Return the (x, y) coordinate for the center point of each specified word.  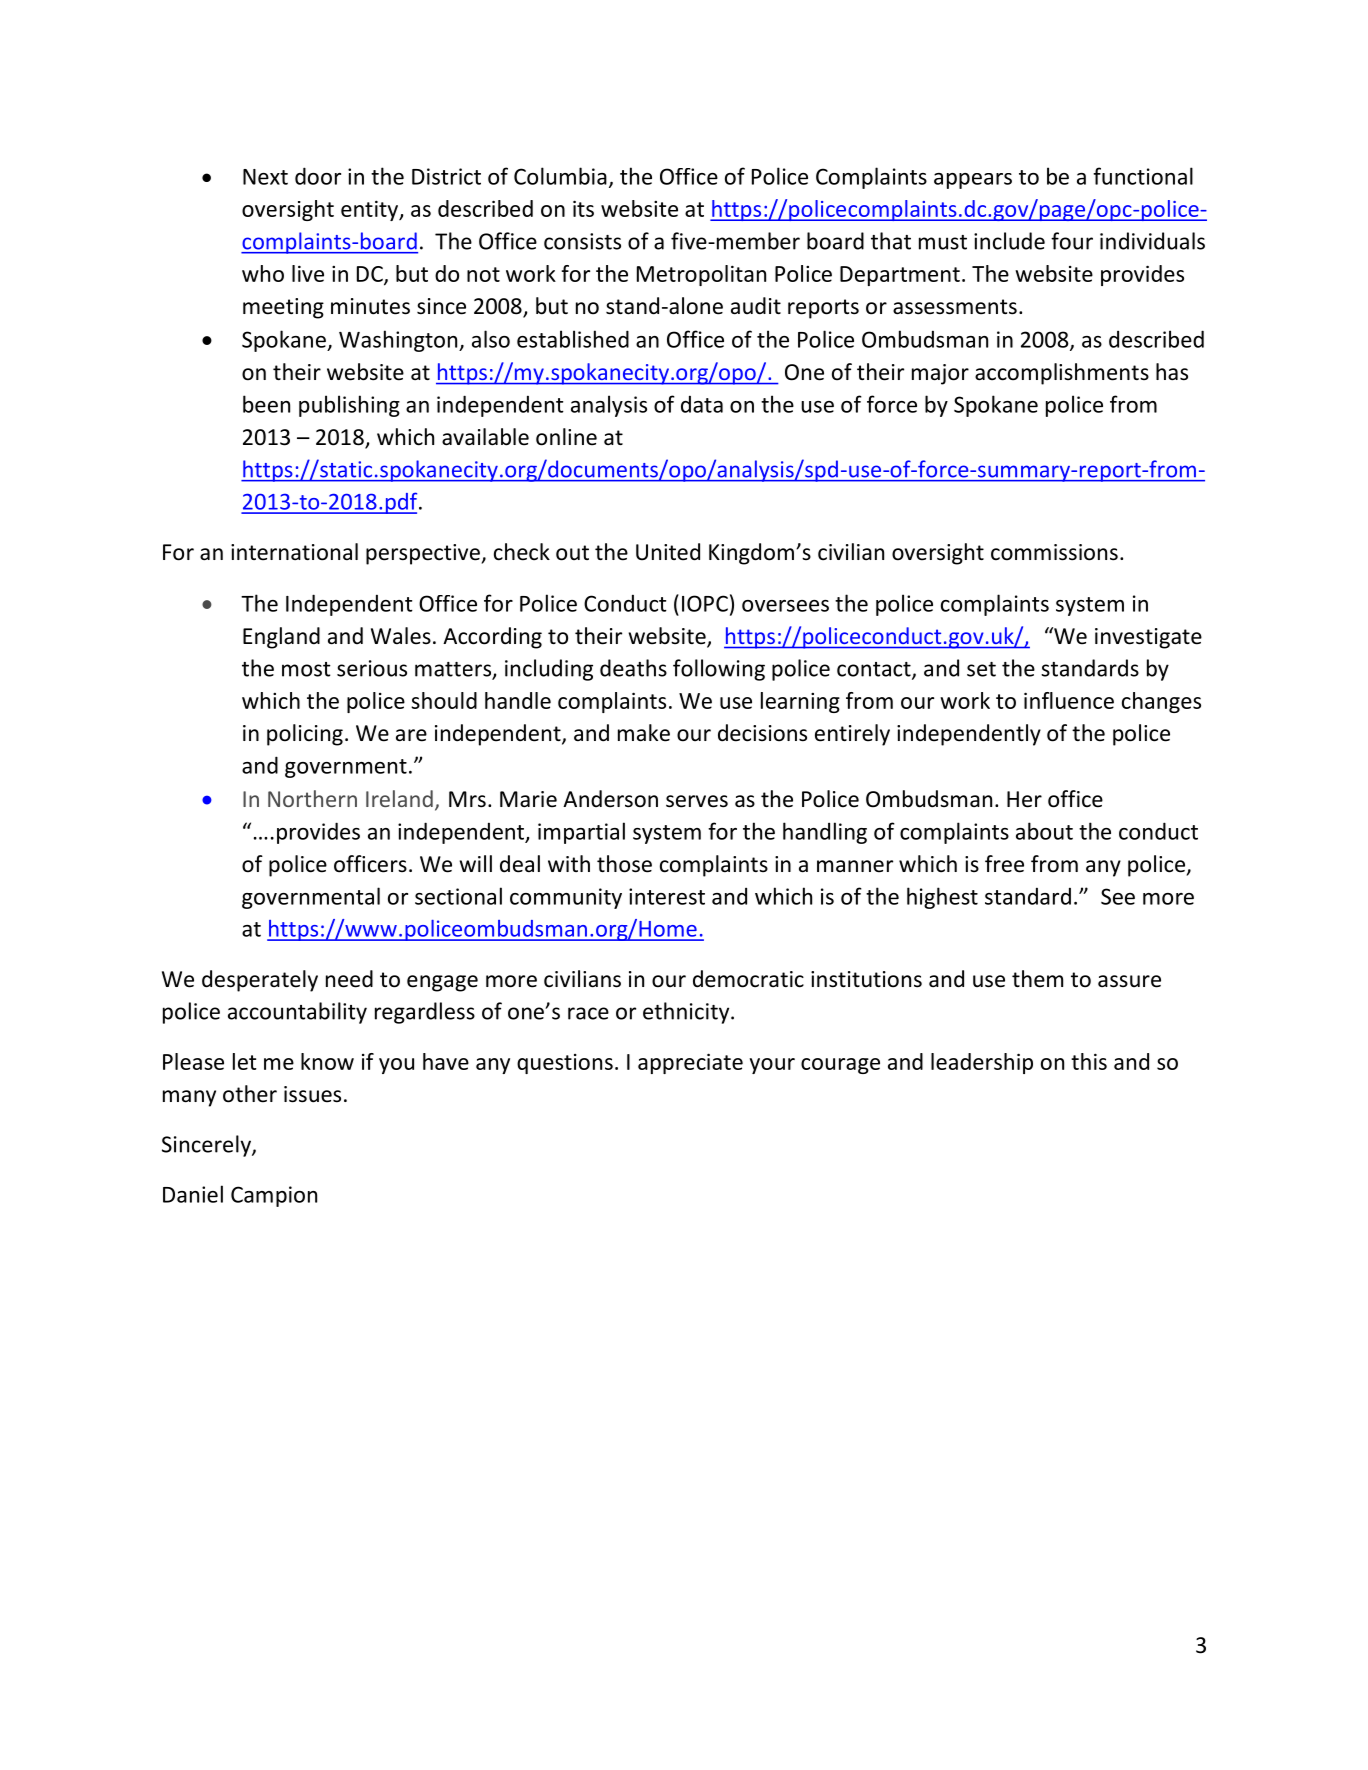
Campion (274, 1196)
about (1044, 831)
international (294, 552)
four (1072, 241)
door (318, 176)
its (583, 208)
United (668, 552)
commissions (1054, 552)
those (624, 864)
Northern (312, 798)
